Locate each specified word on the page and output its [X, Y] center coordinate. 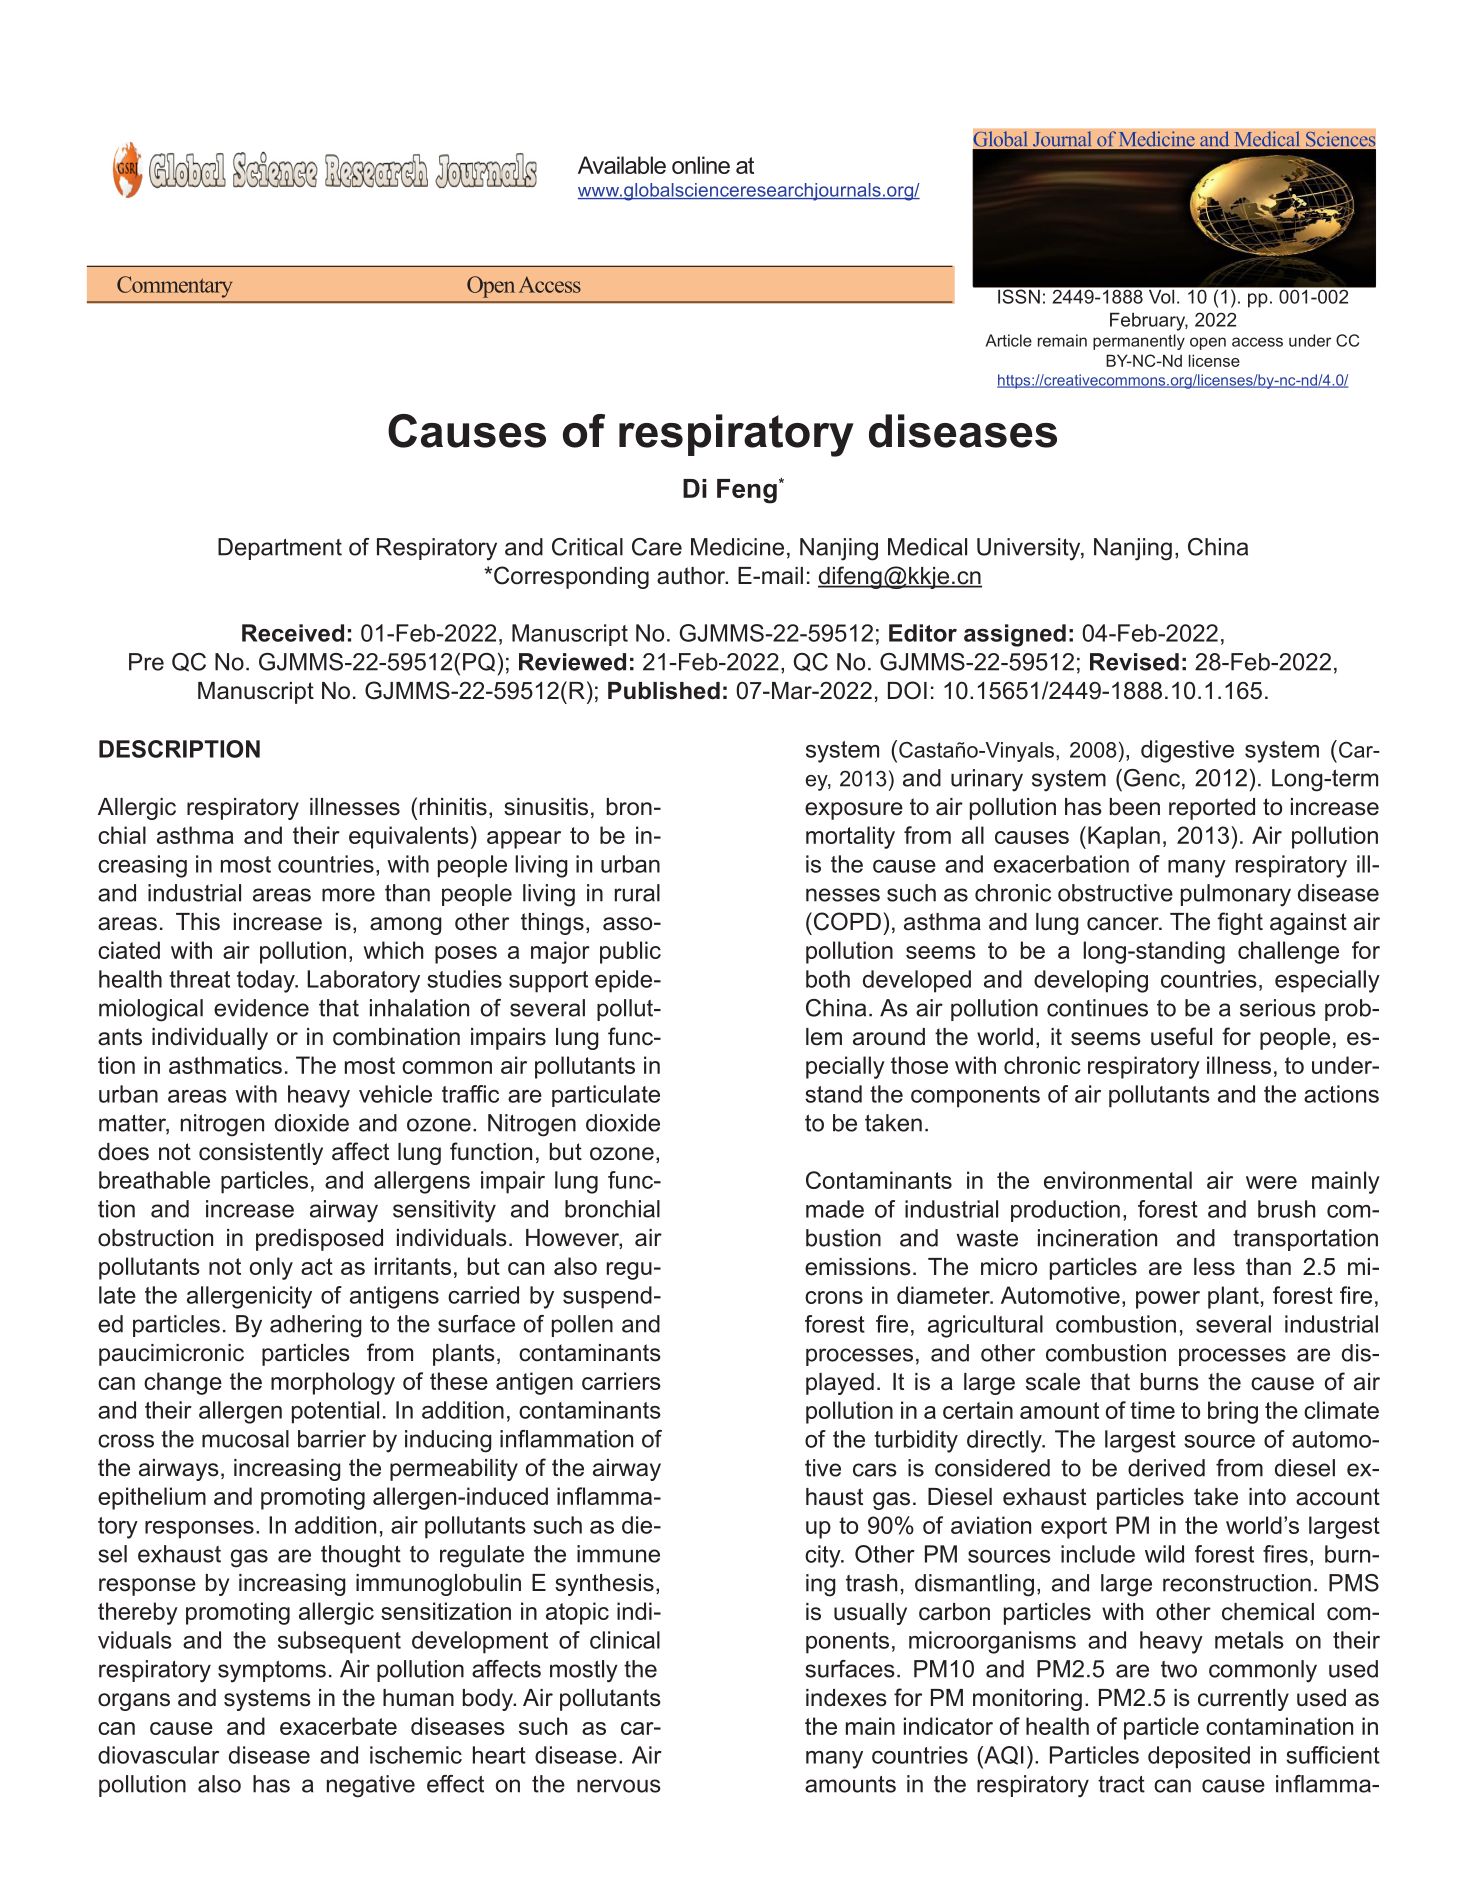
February [1149, 321]
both [828, 979]
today [267, 981]
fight [1240, 923]
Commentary [174, 287]
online [701, 165]
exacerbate [338, 1726]
